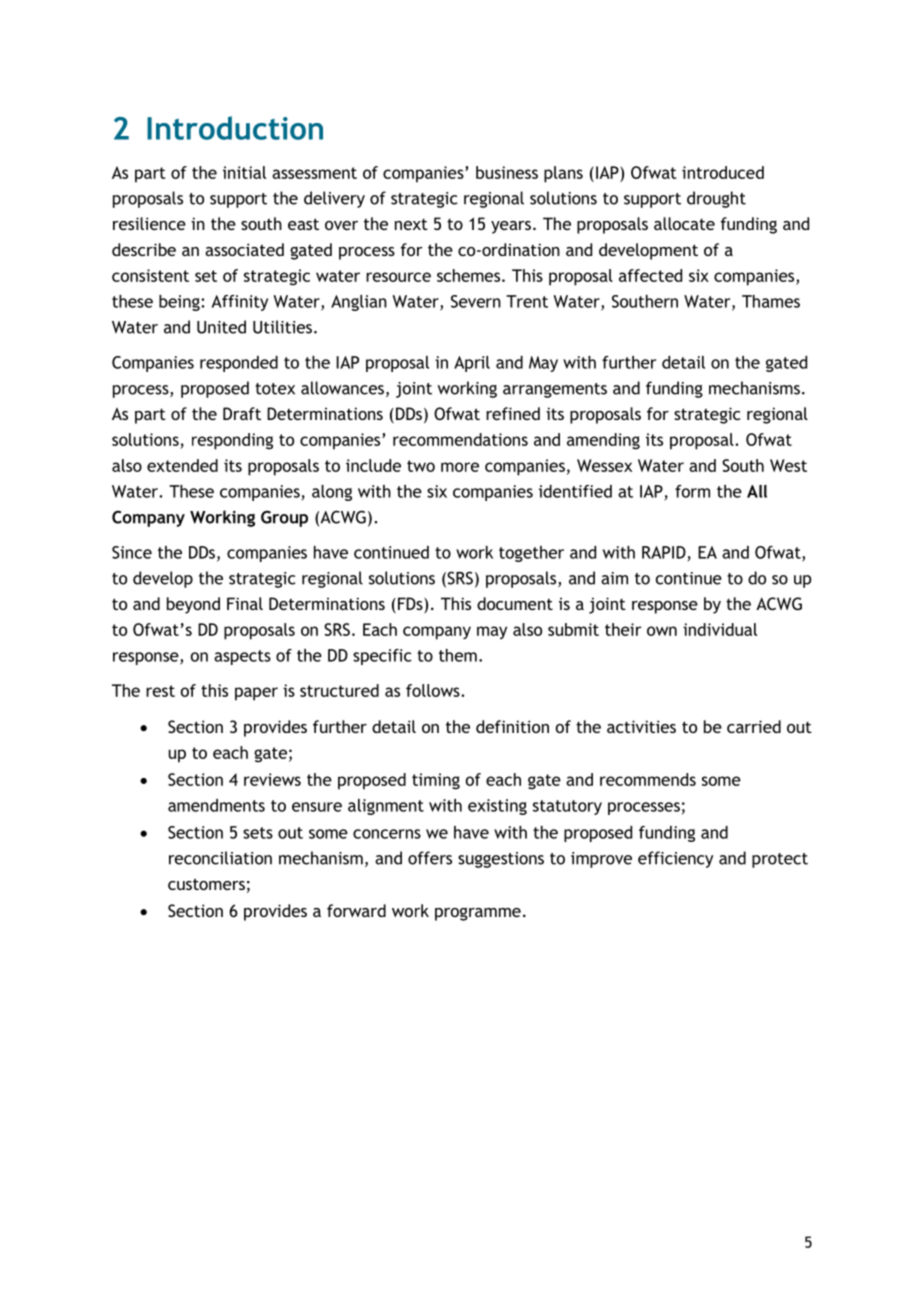 This page has width=924, height=1308. I want to click on business, so click(507, 172).
